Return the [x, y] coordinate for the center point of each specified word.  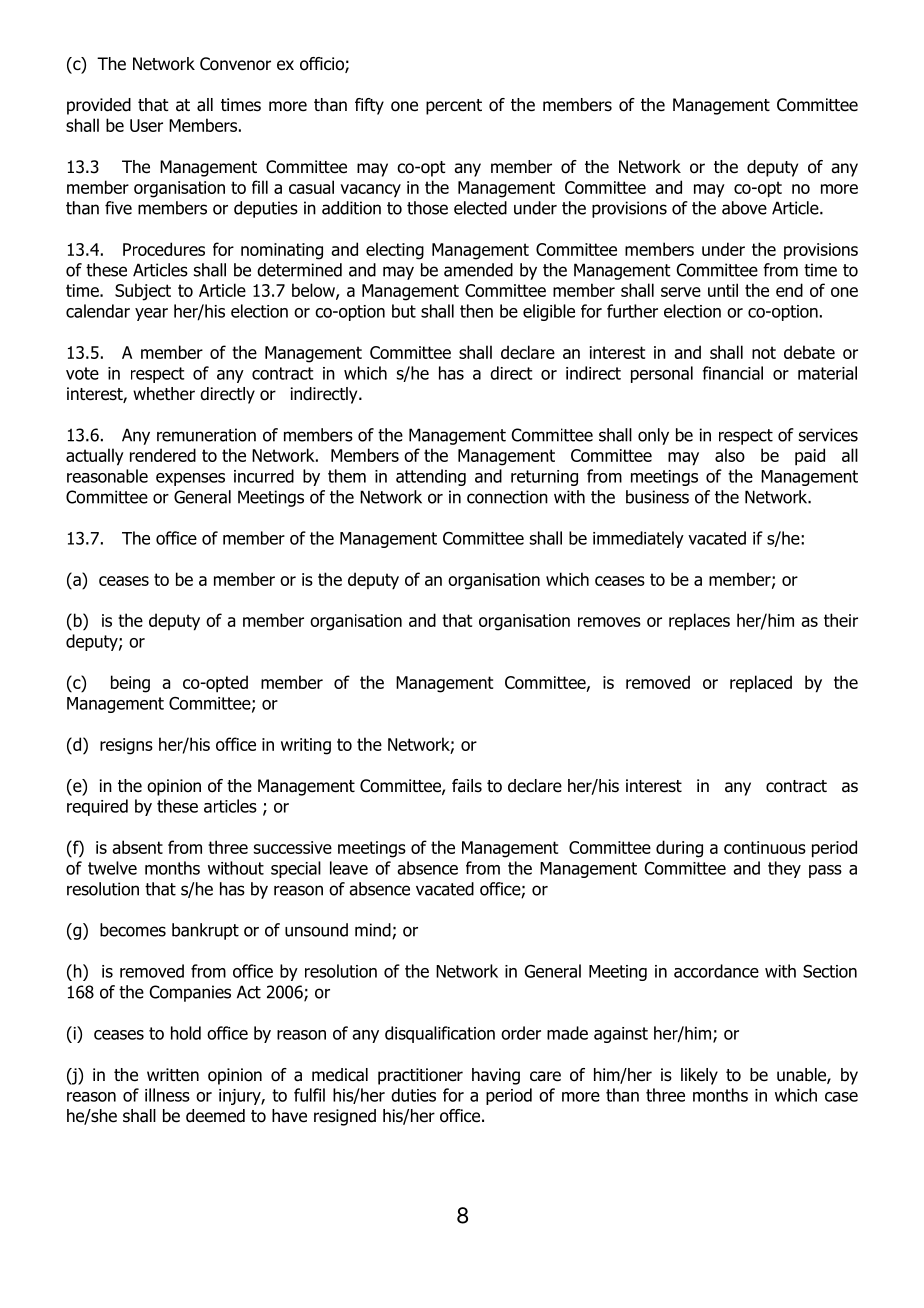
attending [431, 477]
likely [699, 1076]
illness [167, 1095]
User [146, 125]
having [496, 1076]
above [744, 208]
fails [467, 786]
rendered [163, 455]
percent [454, 107]
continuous [765, 847]
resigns [126, 746]
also [730, 455]
